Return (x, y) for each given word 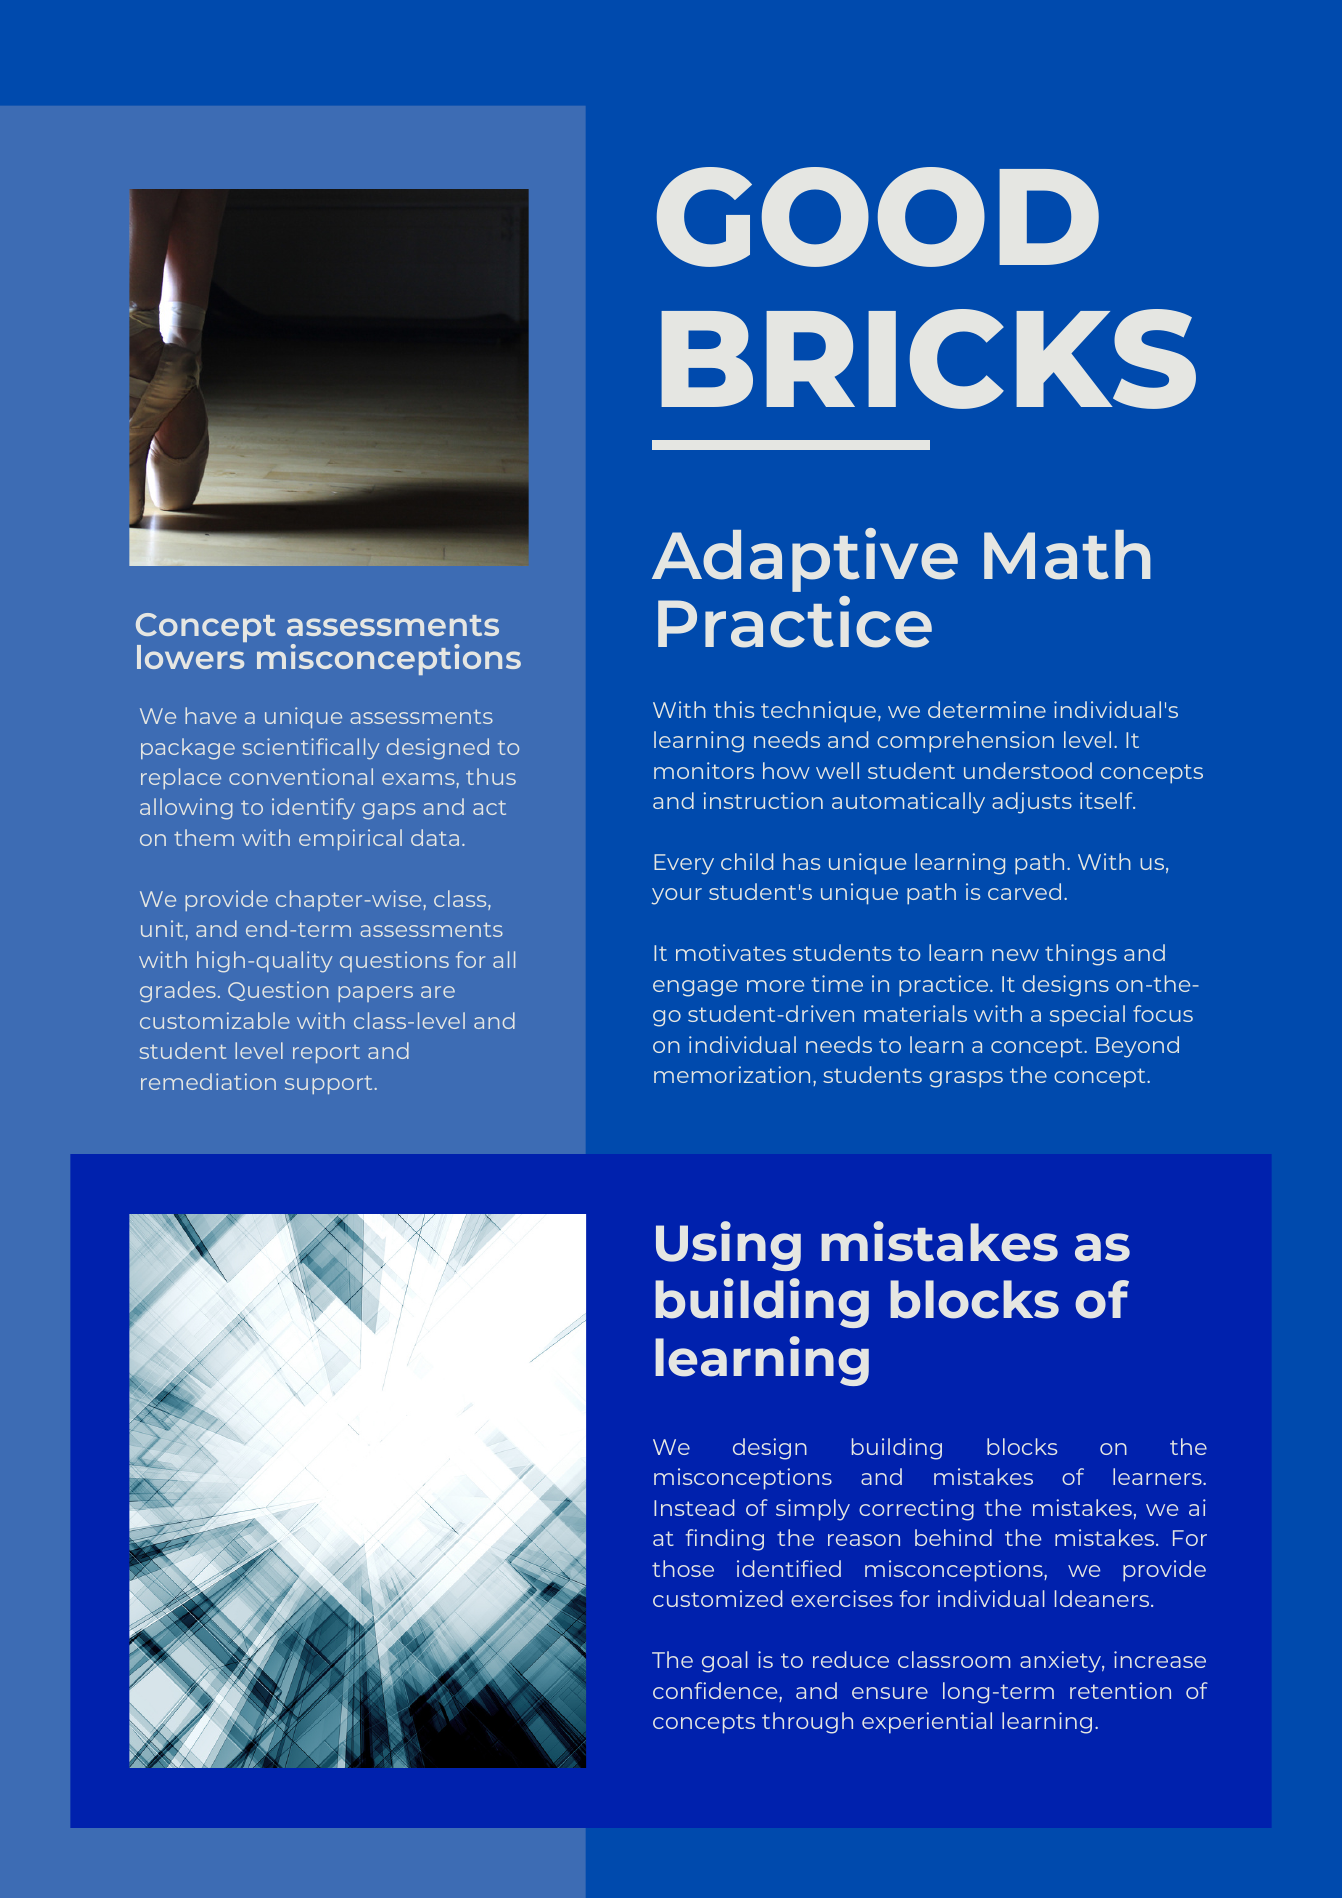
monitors (704, 770)
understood (1028, 770)
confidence (716, 1692)
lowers (190, 657)
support (330, 1084)
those (683, 1568)
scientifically (310, 749)
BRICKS (928, 359)
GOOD (878, 217)
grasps (966, 1079)
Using (728, 1246)
